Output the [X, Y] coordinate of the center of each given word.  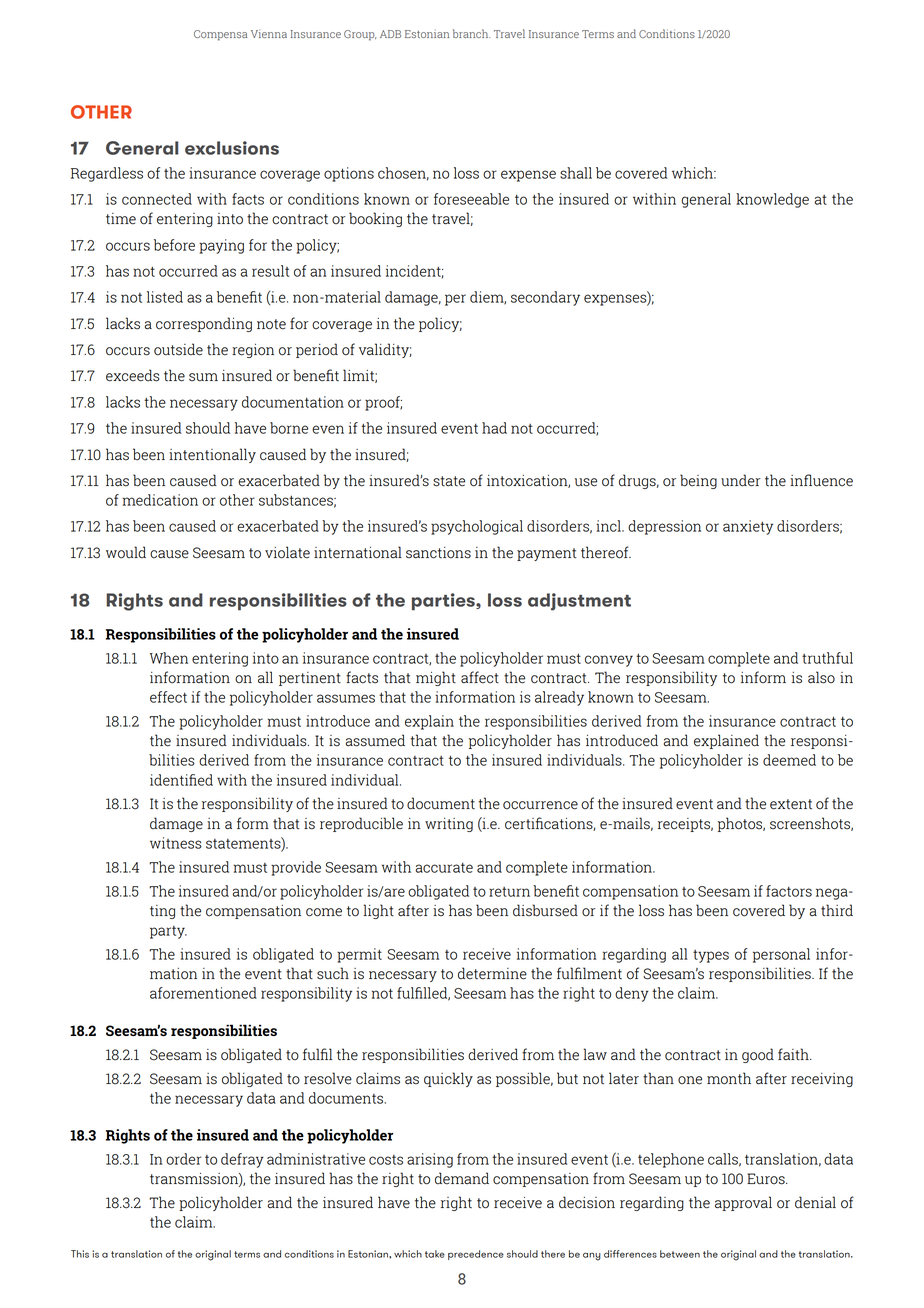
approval [743, 1203]
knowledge [772, 200]
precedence [476, 1255]
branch [471, 33]
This [80, 1254]
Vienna [269, 34]
